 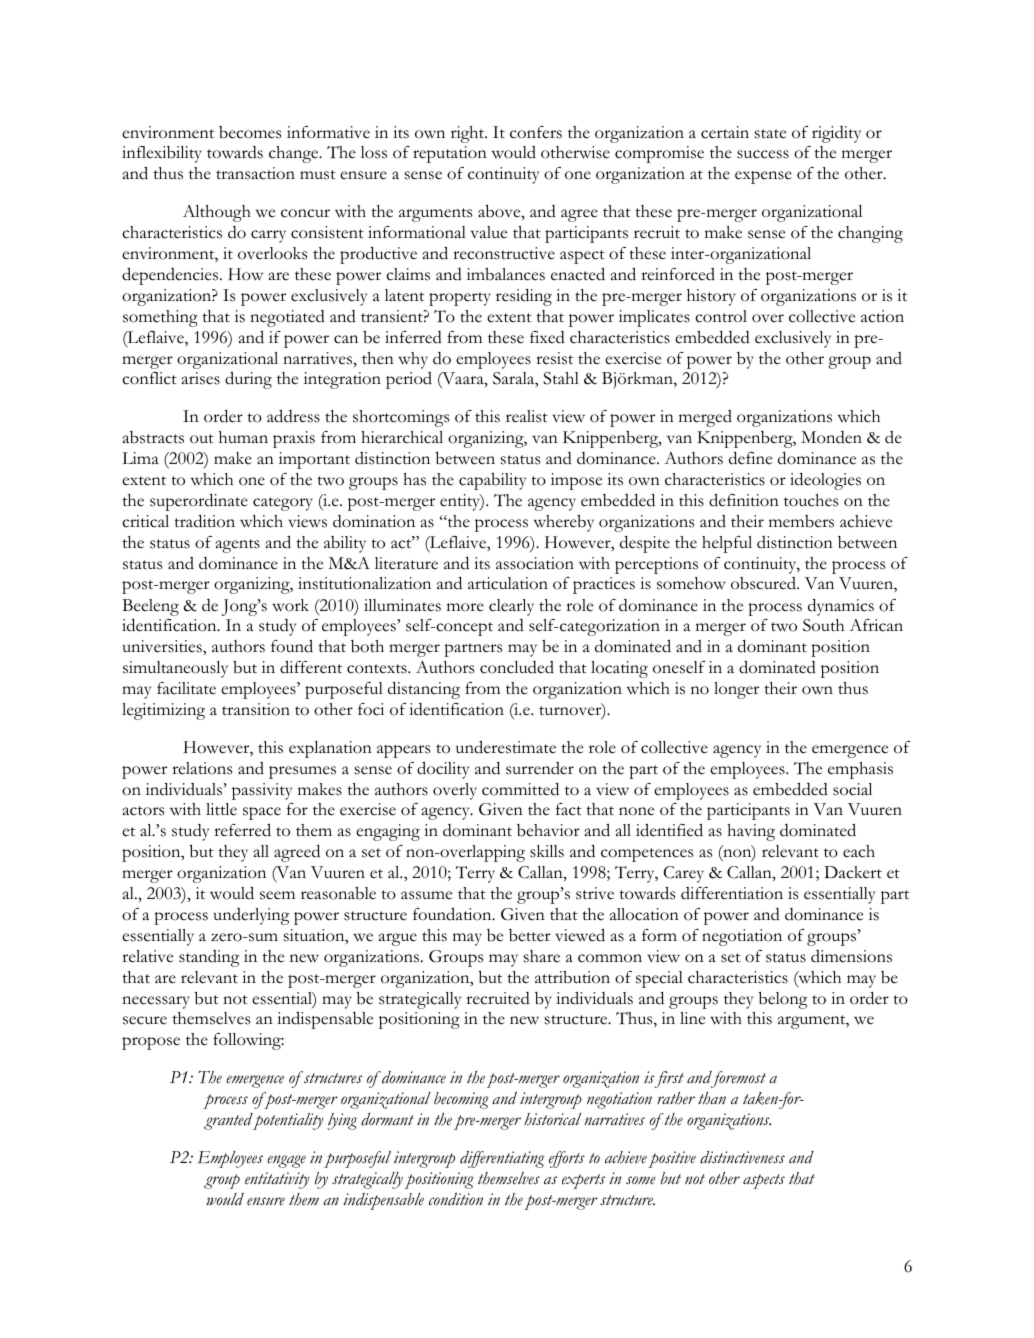 What do you see at coordinates (186, 688) in the screenshot?
I see `facilitate` at bounding box center [186, 688].
